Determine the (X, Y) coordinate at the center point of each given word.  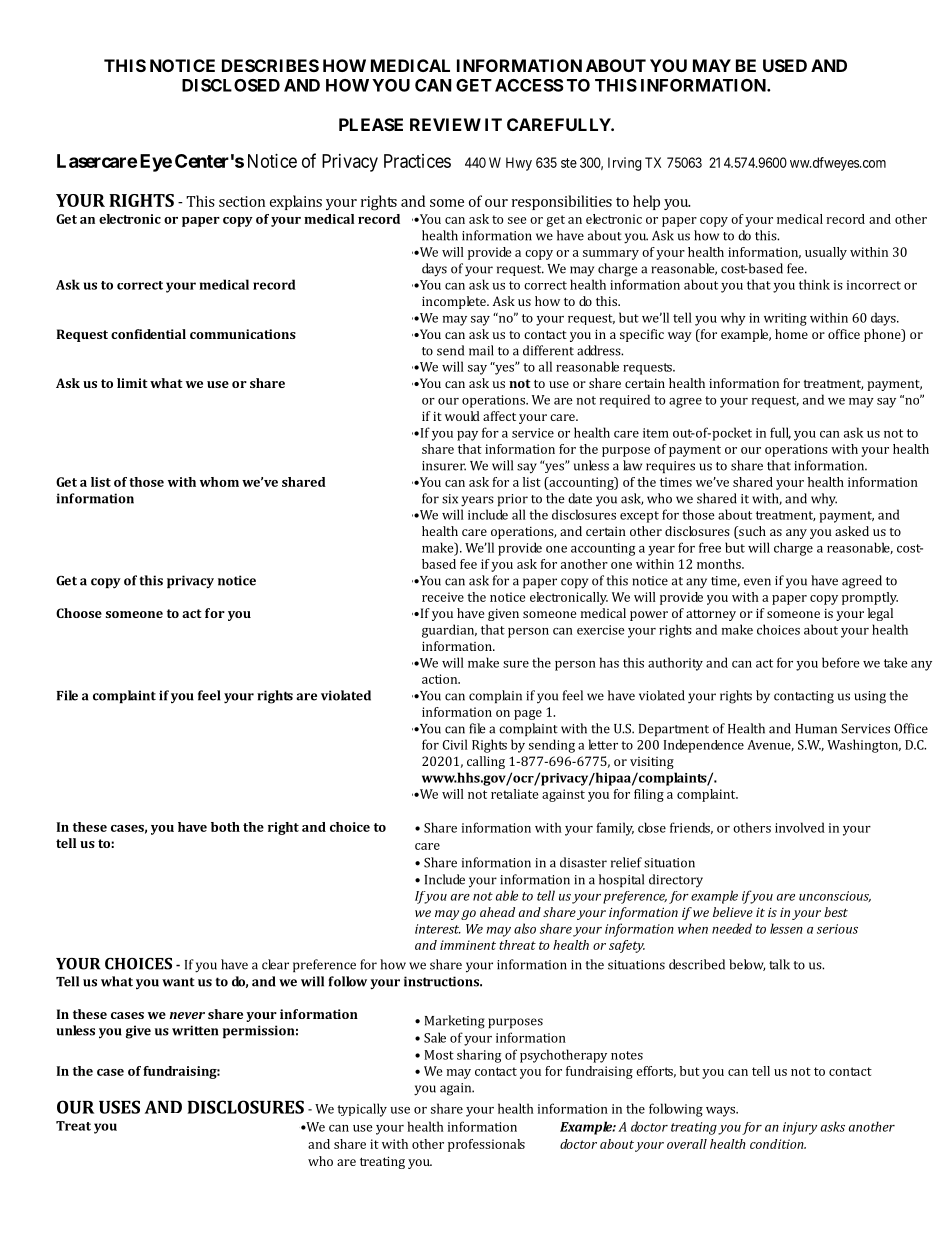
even (757, 582)
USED (785, 65)
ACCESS (529, 85)
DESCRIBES (270, 65)
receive (443, 597)
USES (119, 1107)
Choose (79, 613)
